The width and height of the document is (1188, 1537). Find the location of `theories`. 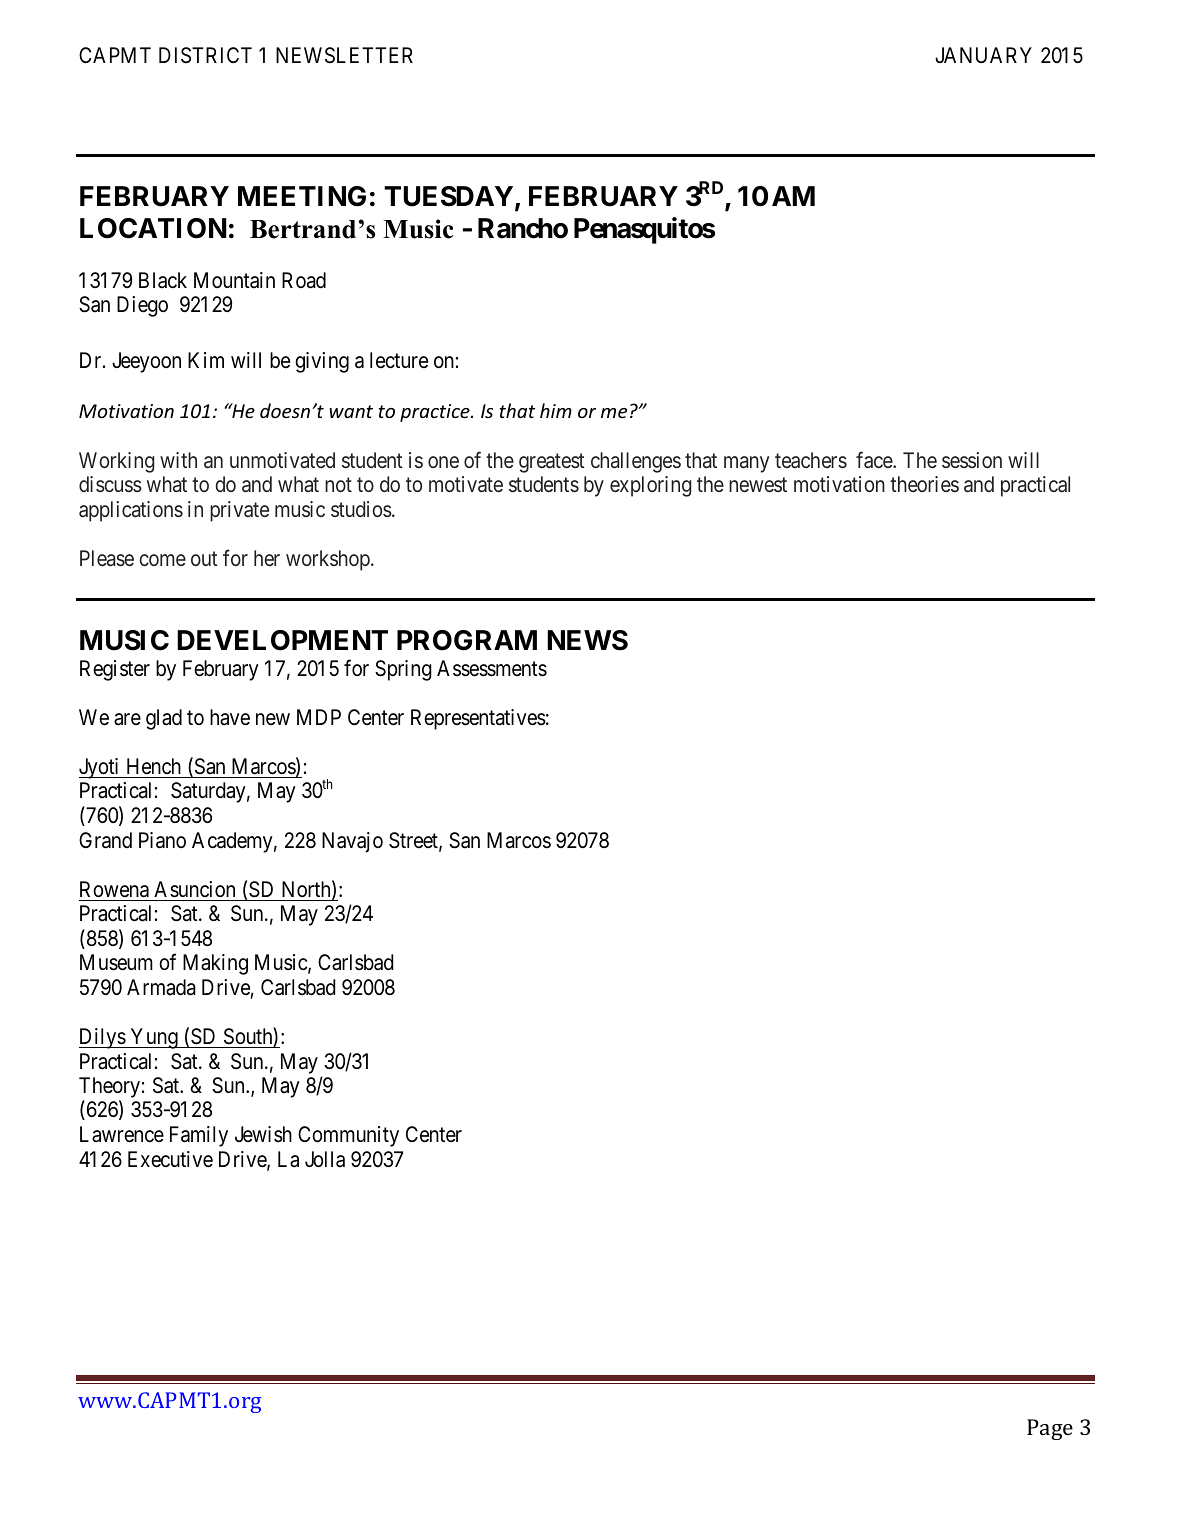

theories is located at coordinates (924, 484).
